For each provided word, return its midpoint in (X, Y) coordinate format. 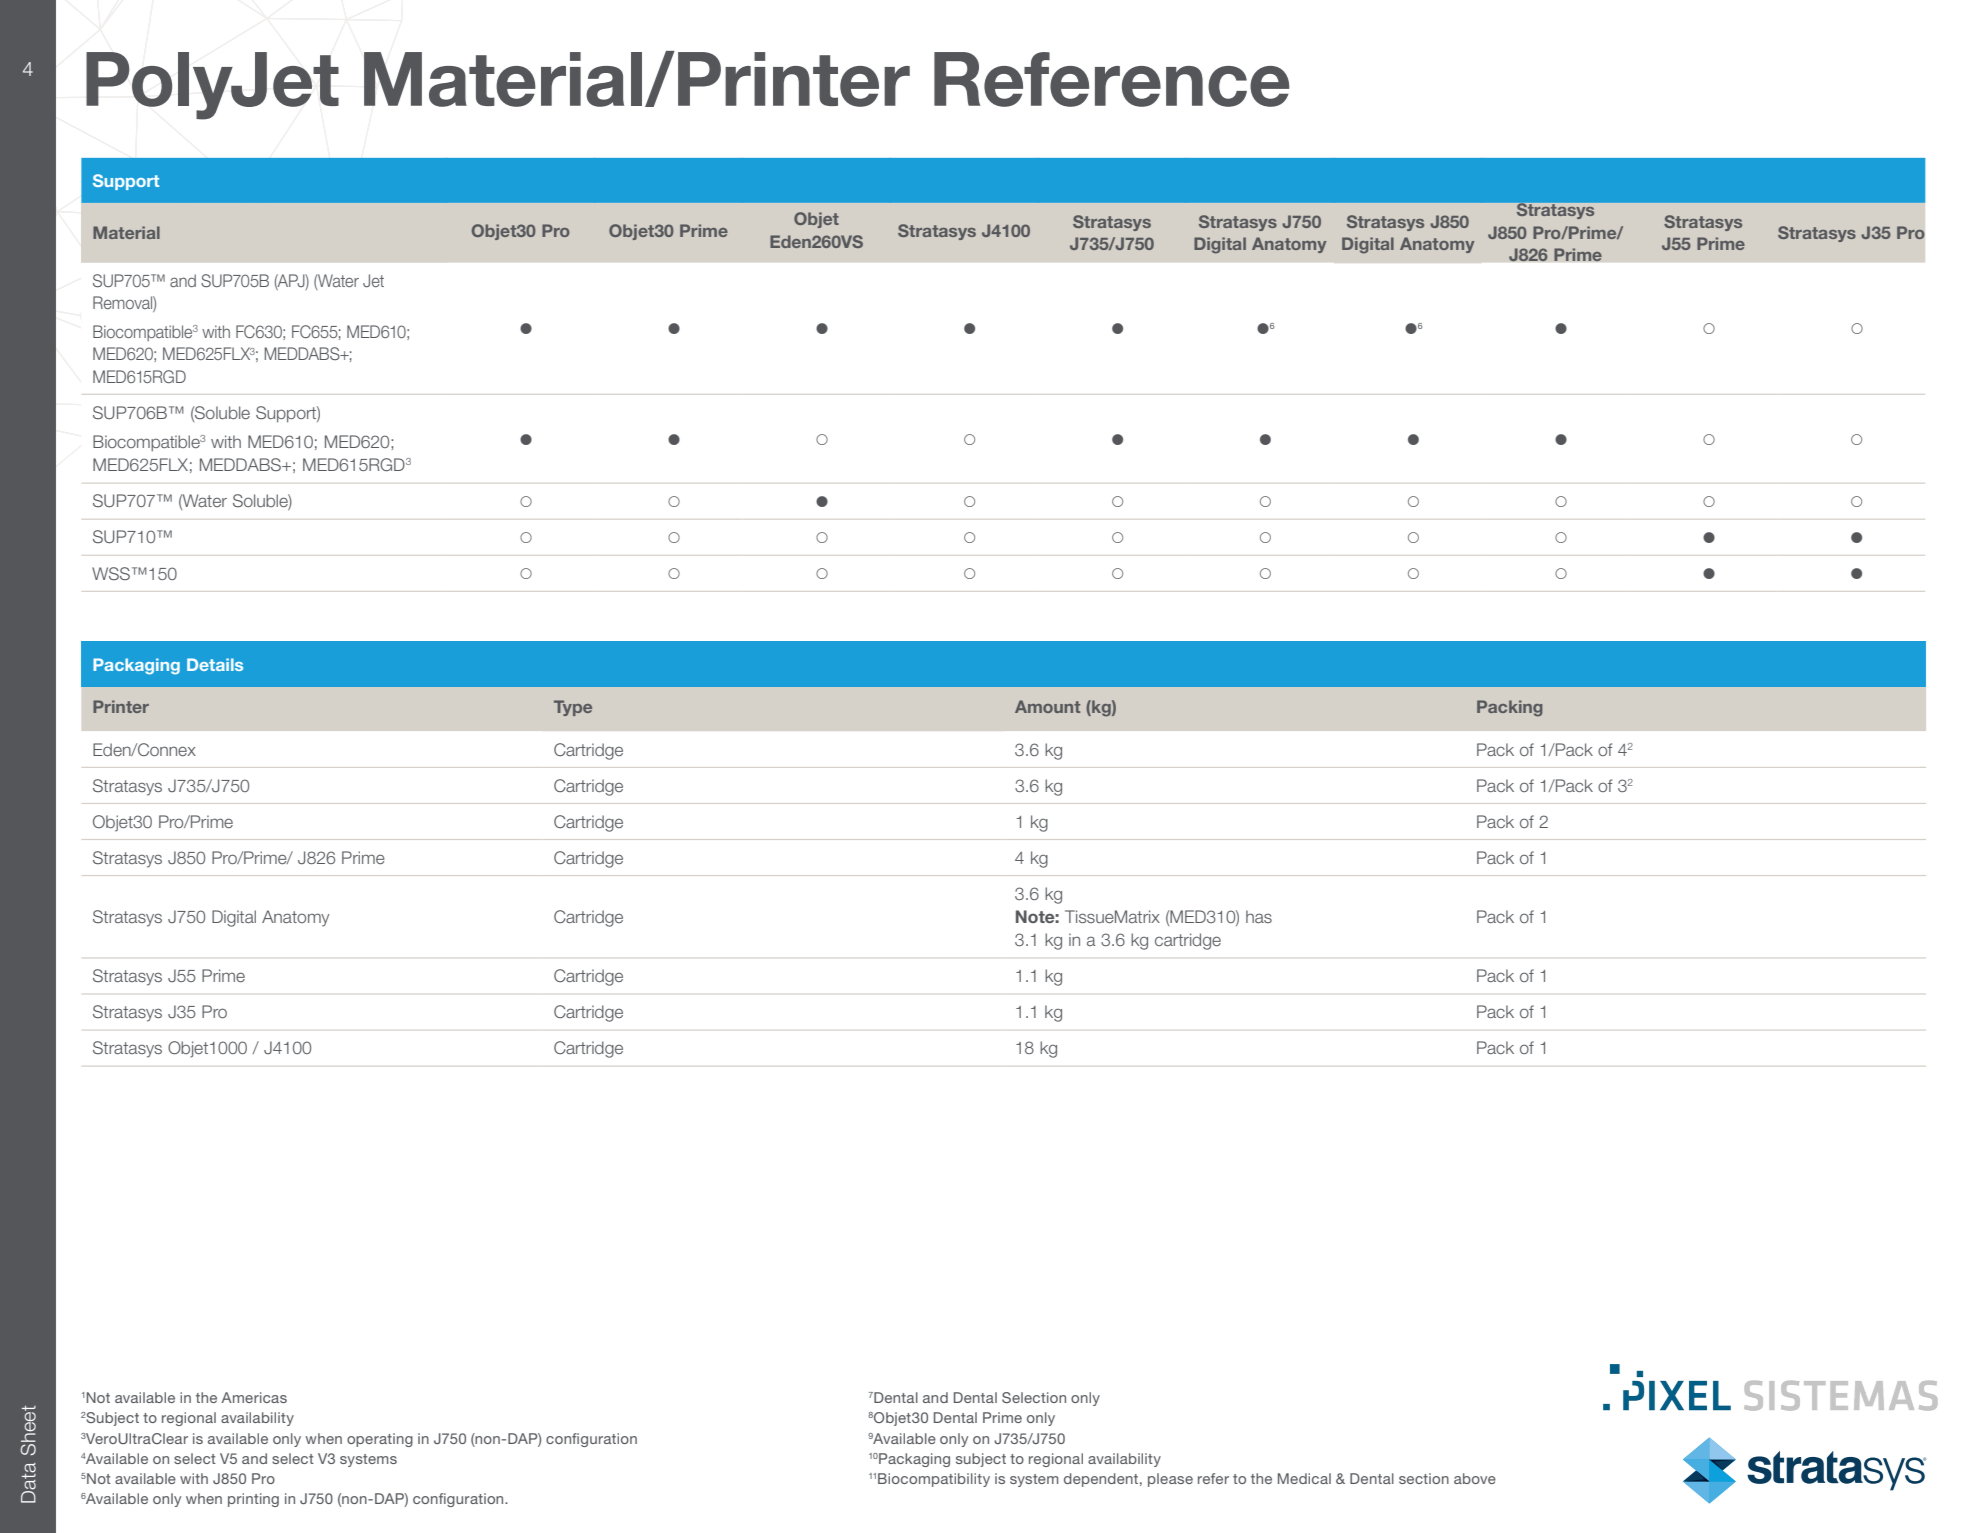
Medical (1304, 1478)
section (1424, 1478)
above (1475, 1478)
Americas (254, 1397)
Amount (1047, 706)
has (1259, 916)
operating (380, 1440)
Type (573, 708)
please (1170, 1480)
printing (253, 1500)
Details (215, 664)
